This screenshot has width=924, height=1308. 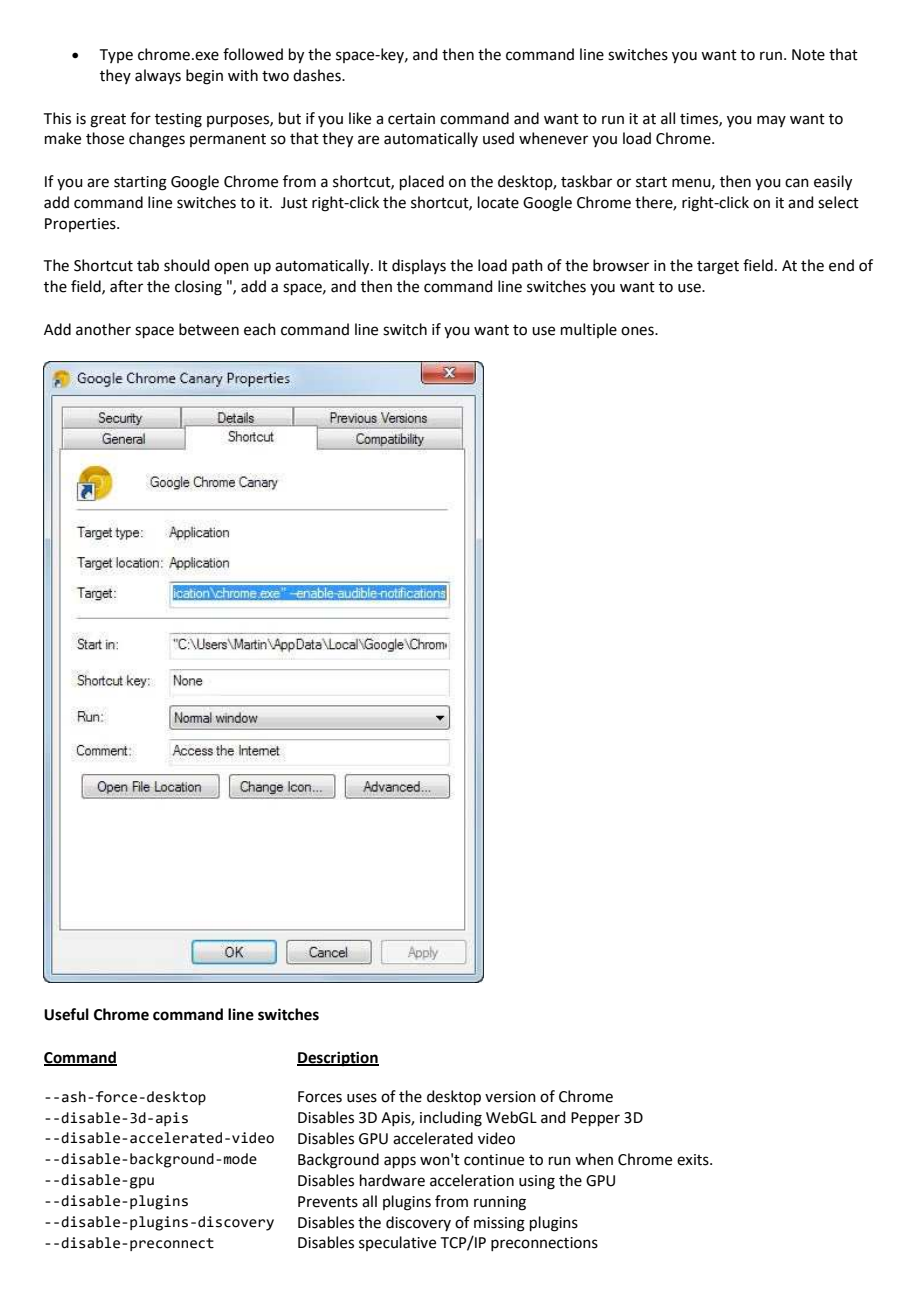 I want to click on multiple, so click(x=589, y=330).
